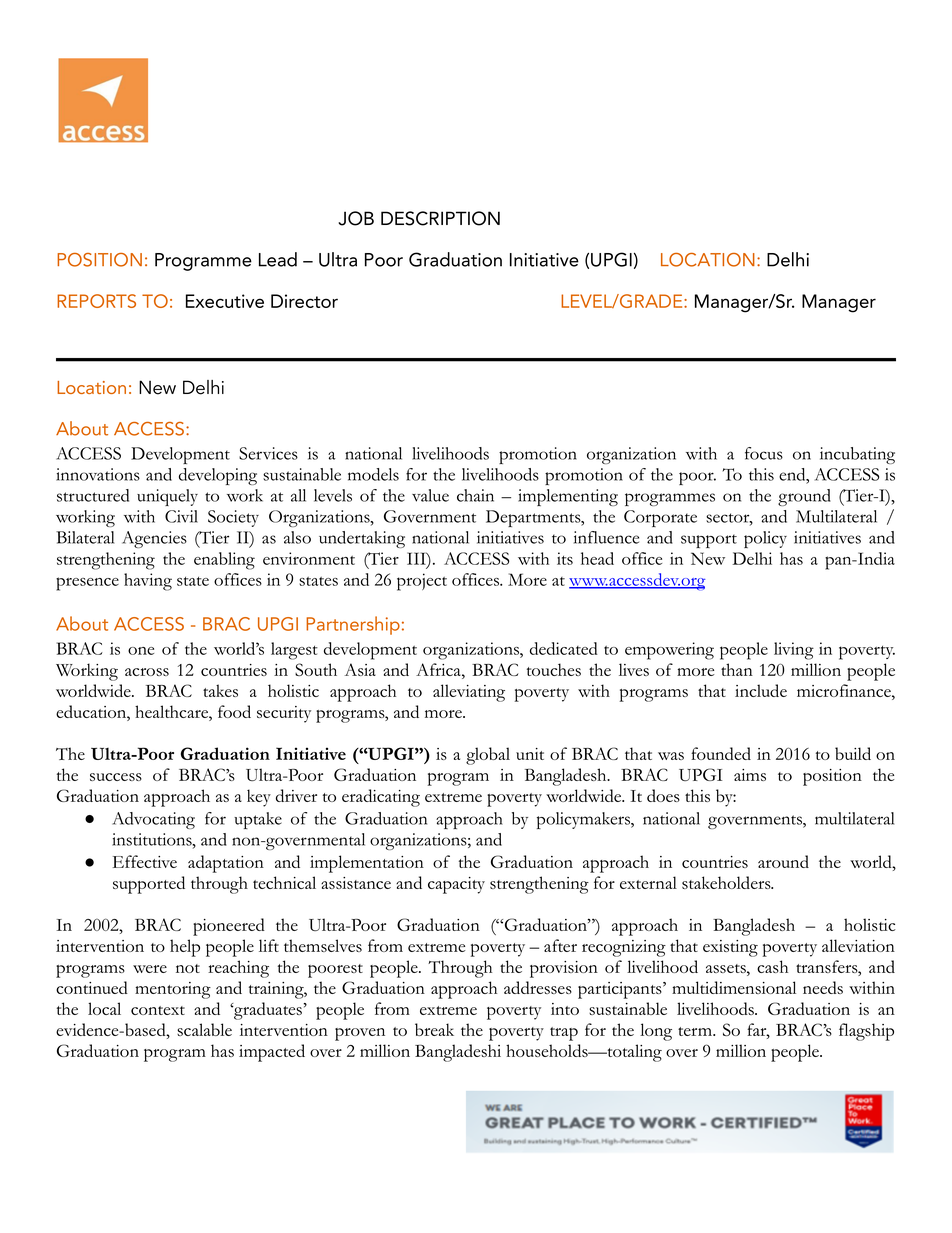 The height and width of the image is (1233, 952). Describe the element at coordinates (764, 453) in the image. I see `focus` at that location.
